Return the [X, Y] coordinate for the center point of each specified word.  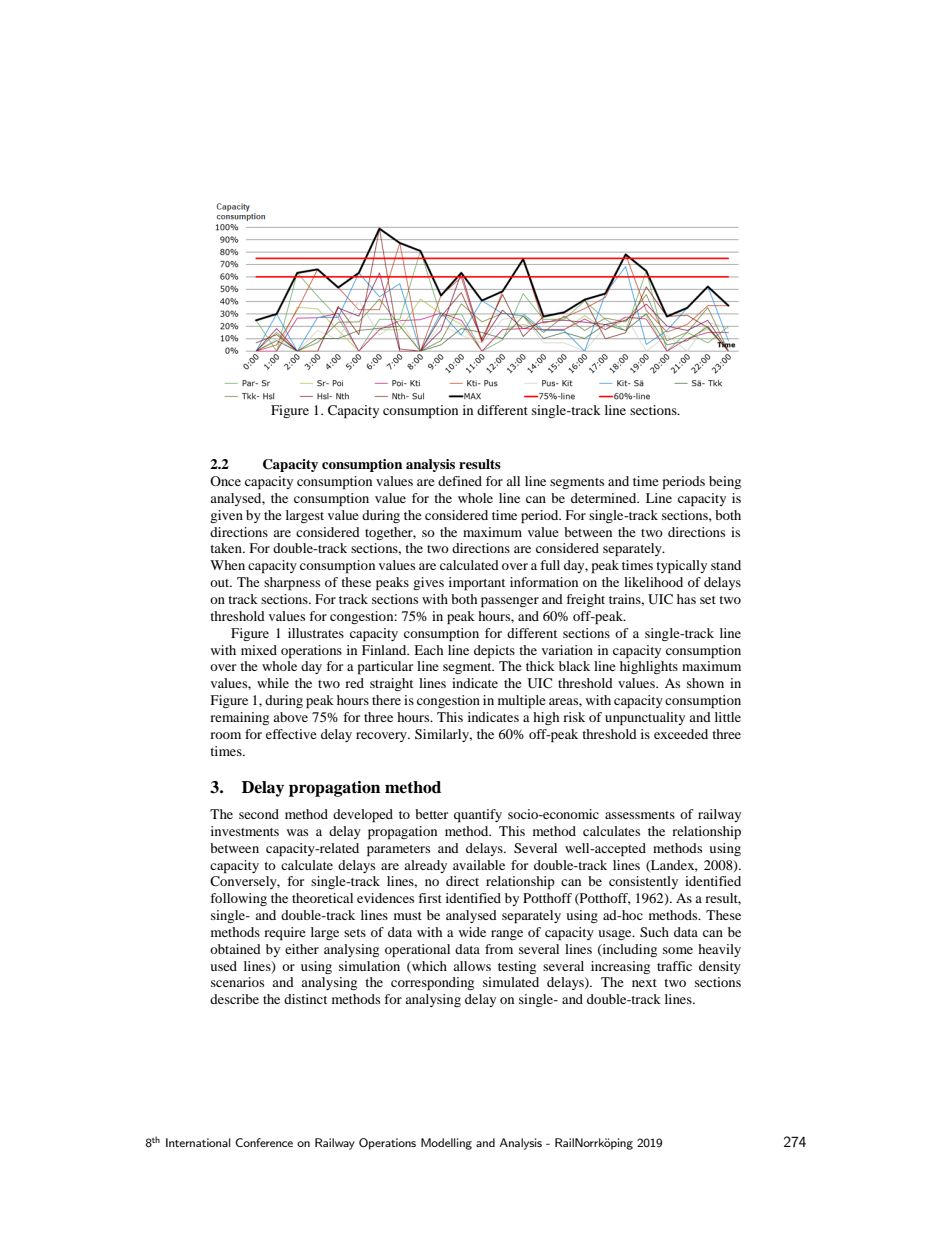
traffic [674, 966]
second [259, 814]
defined [460, 481]
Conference [264, 1142]
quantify [478, 816]
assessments [640, 815]
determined [605, 498]
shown [705, 683]
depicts [494, 652]
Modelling [446, 1144]
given [226, 516]
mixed [259, 650]
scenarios [237, 982]
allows [472, 966]
